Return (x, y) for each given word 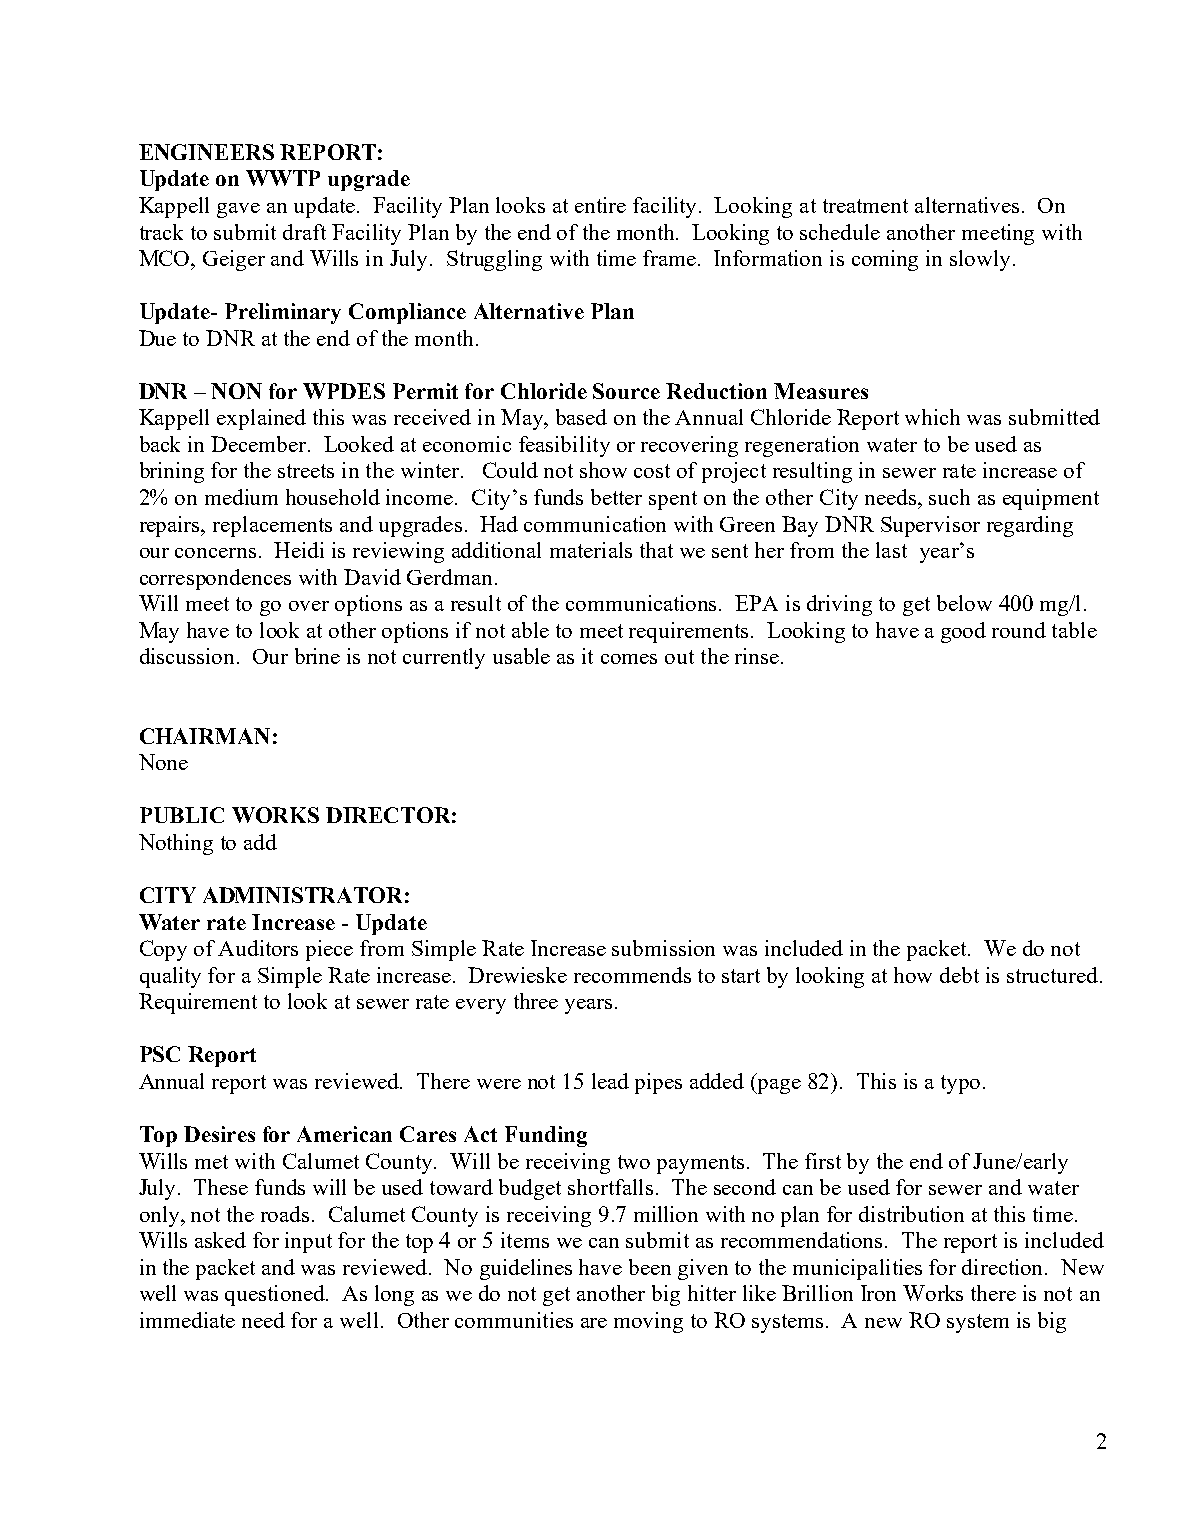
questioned (276, 1295)
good (963, 632)
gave (238, 210)
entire (600, 205)
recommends (632, 975)
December (260, 444)
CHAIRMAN (205, 736)
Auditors (258, 948)
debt (959, 975)
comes (629, 659)
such (949, 497)
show (603, 470)
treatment (865, 206)
